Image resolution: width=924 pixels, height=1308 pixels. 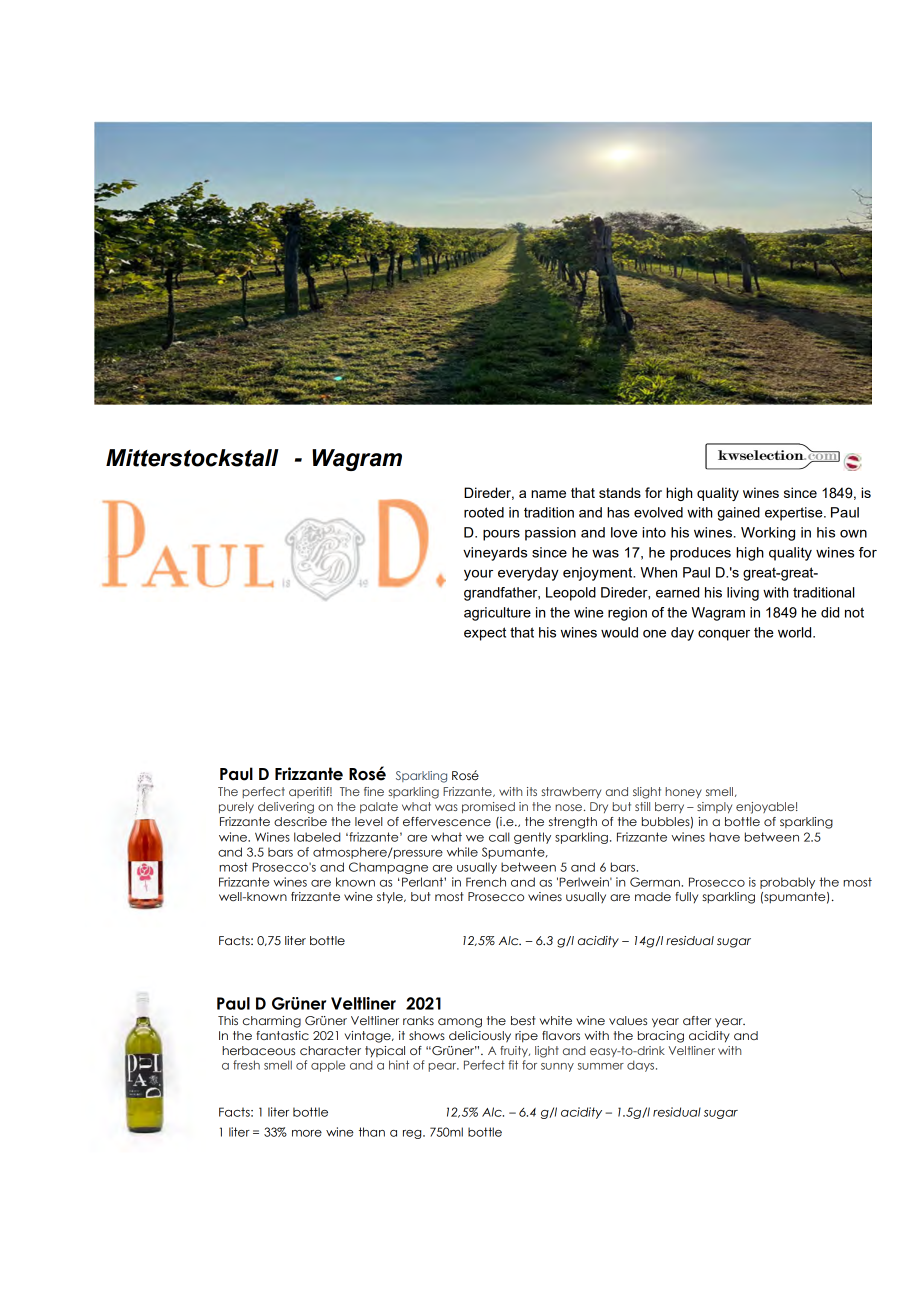 I want to click on rooted, so click(x=484, y=512).
